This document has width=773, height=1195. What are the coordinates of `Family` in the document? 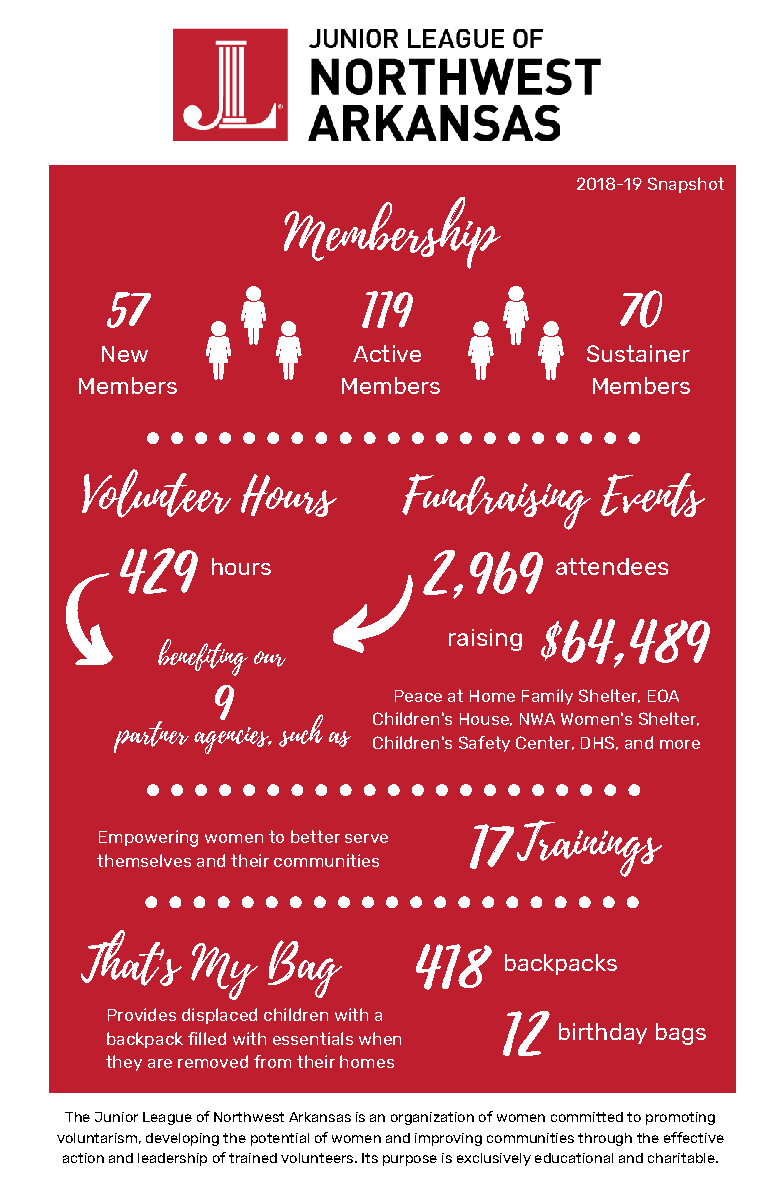 It's located at (547, 697).
